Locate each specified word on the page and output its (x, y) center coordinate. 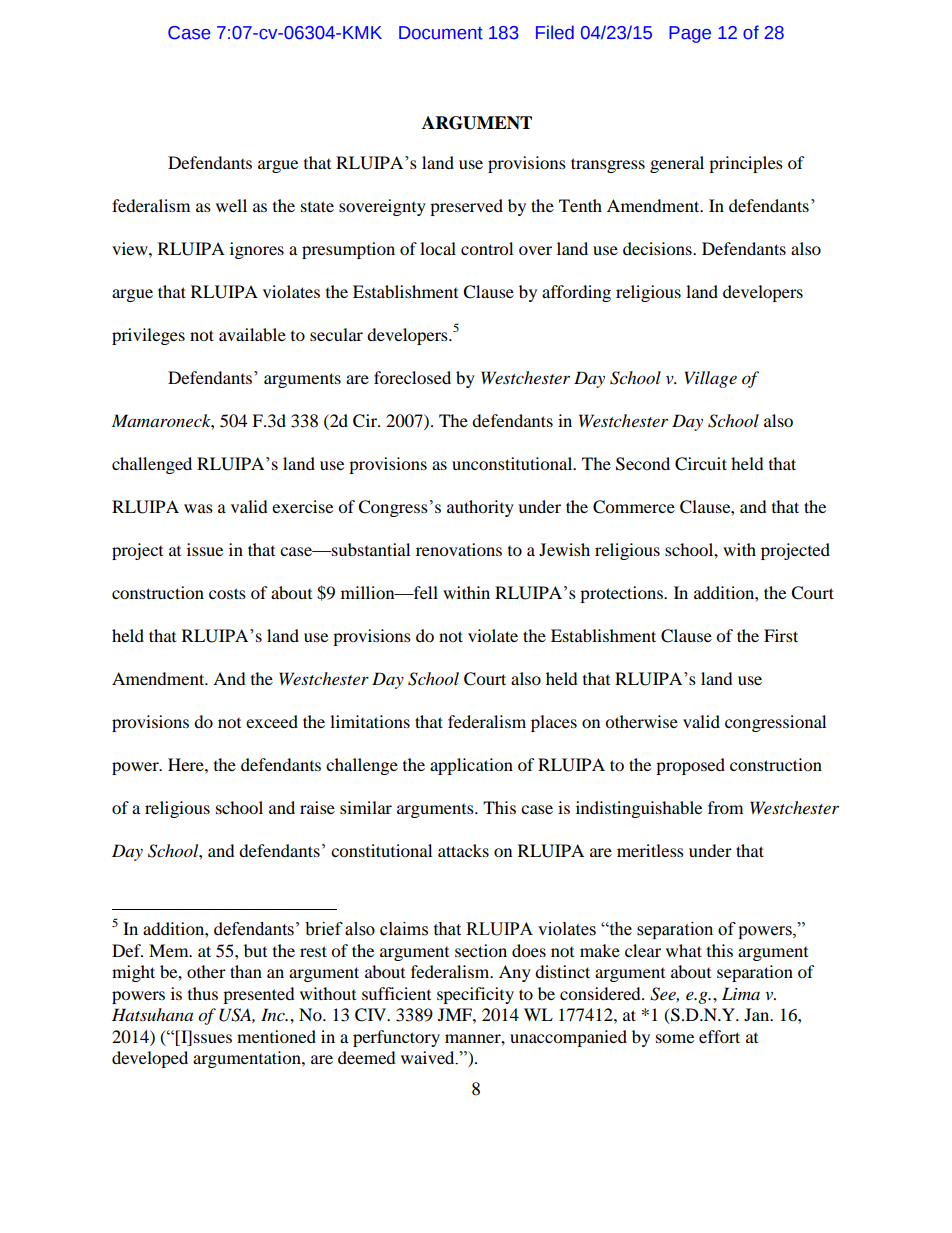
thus (203, 993)
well (231, 205)
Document (441, 33)
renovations (459, 549)
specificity (475, 995)
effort (719, 1036)
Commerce (634, 507)
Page (690, 34)
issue (205, 549)
